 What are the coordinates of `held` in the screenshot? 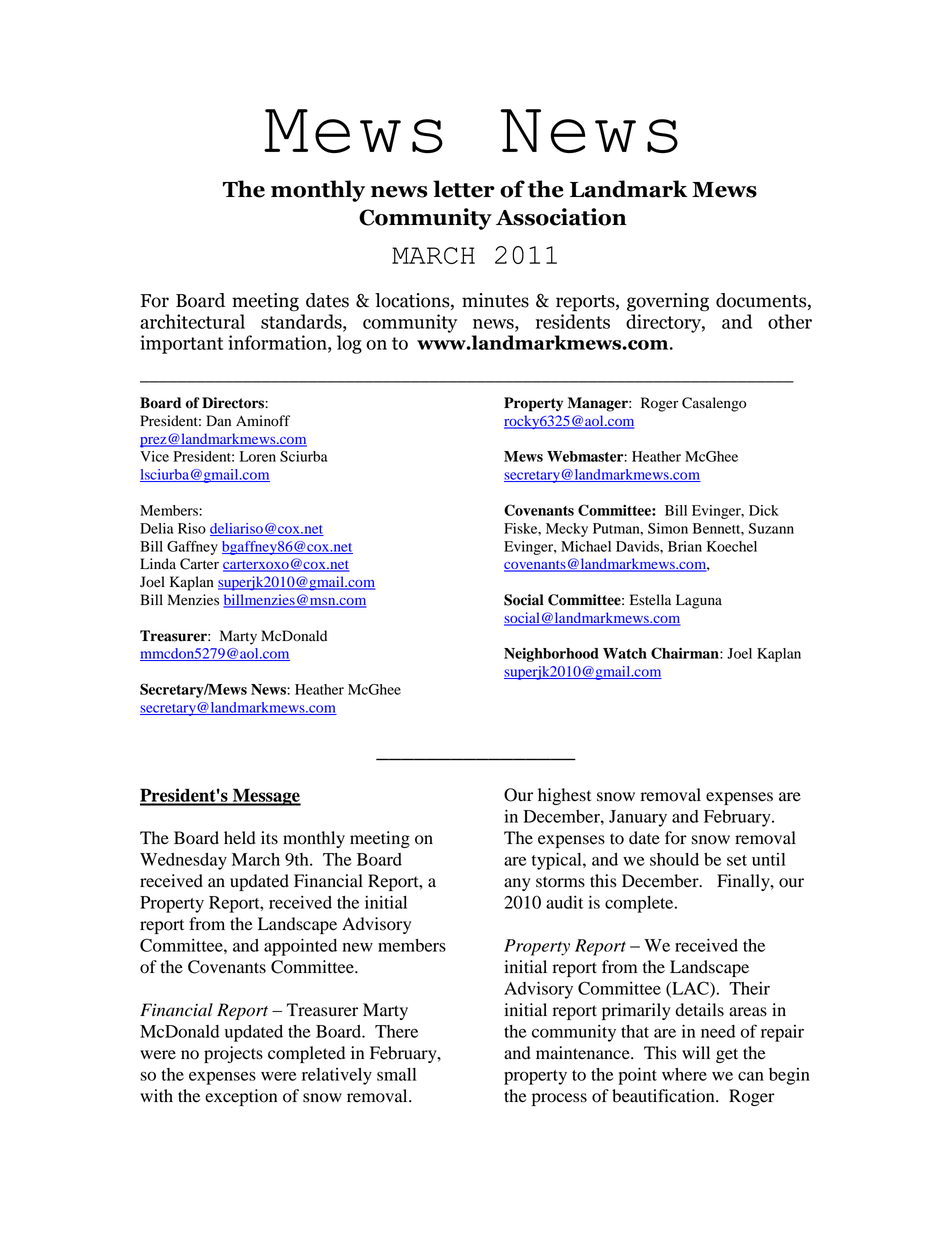 It's located at (240, 838).
